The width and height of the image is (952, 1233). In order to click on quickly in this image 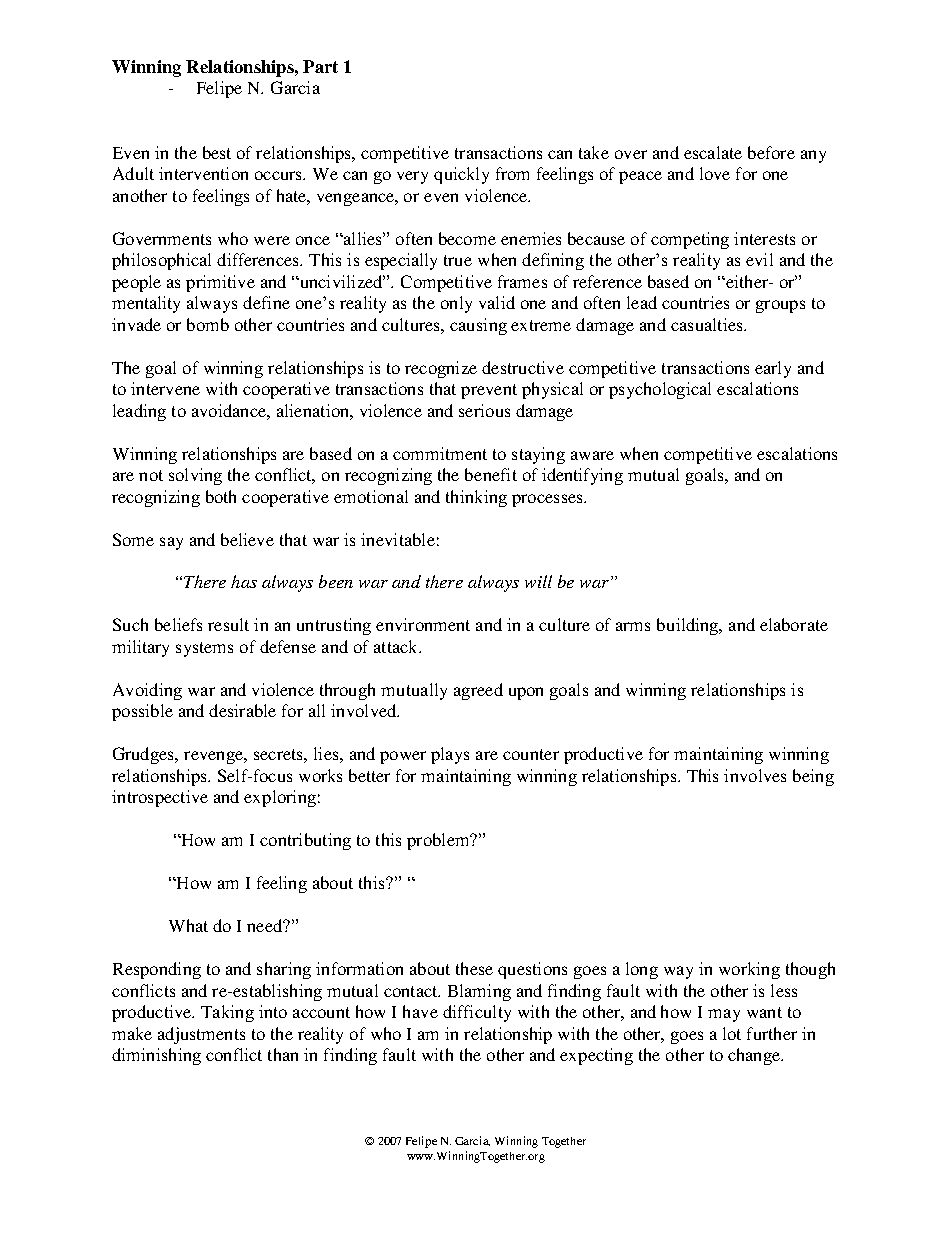, I will do `click(461, 175)`.
